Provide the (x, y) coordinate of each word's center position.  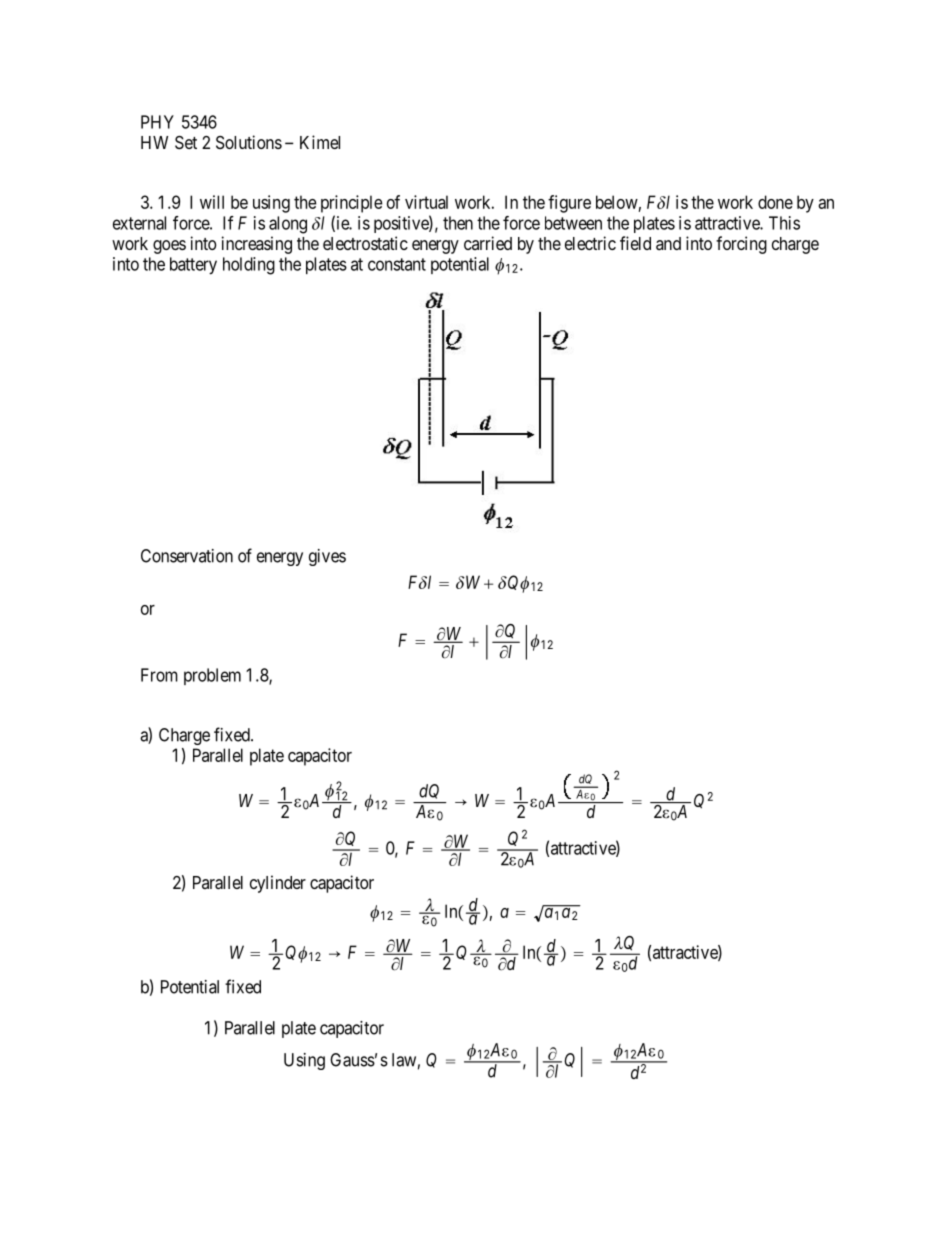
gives (327, 557)
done (775, 202)
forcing (741, 245)
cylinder (278, 884)
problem (212, 676)
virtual (426, 202)
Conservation (187, 556)
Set (186, 143)
